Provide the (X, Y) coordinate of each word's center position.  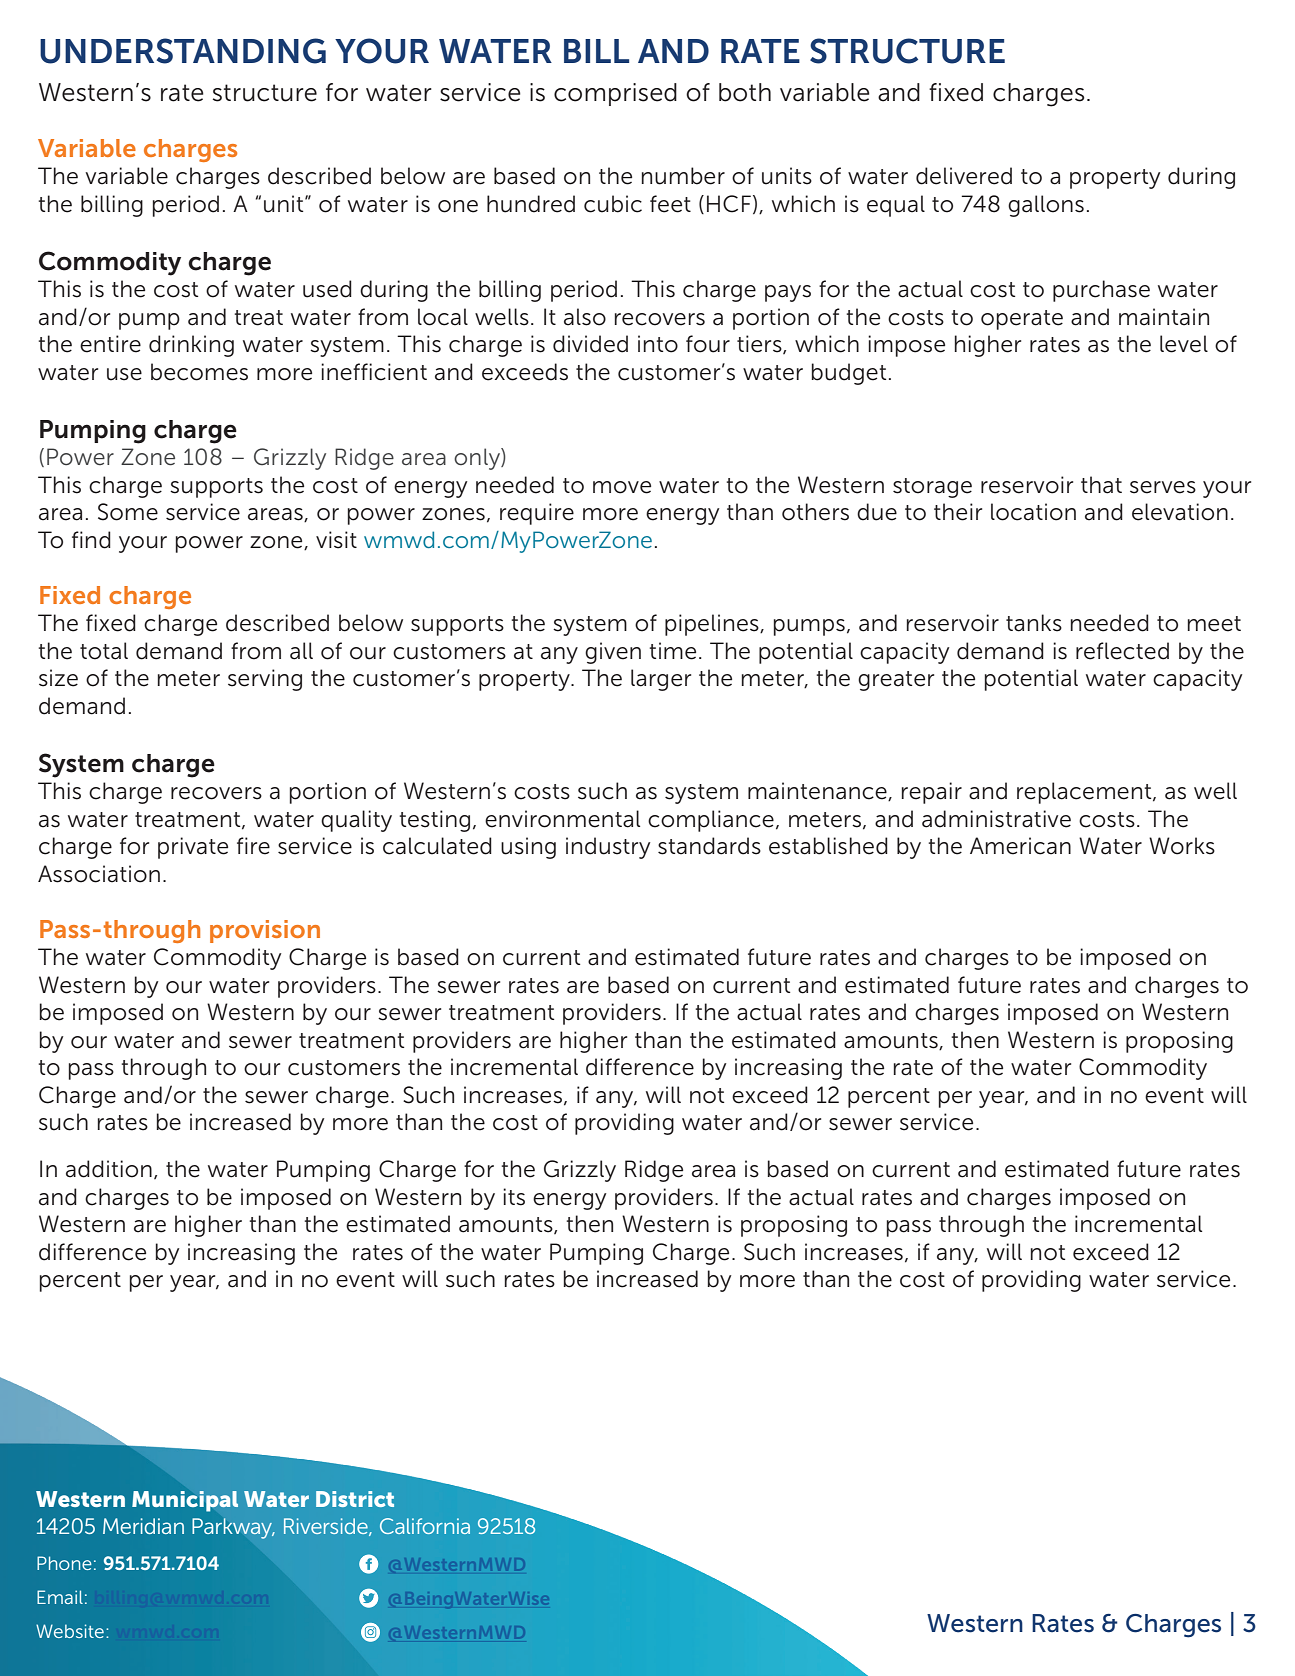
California (425, 1526)
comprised (615, 94)
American (1020, 846)
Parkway (233, 1528)
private (193, 848)
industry (608, 848)
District (355, 1499)
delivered (964, 176)
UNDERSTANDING (183, 51)
